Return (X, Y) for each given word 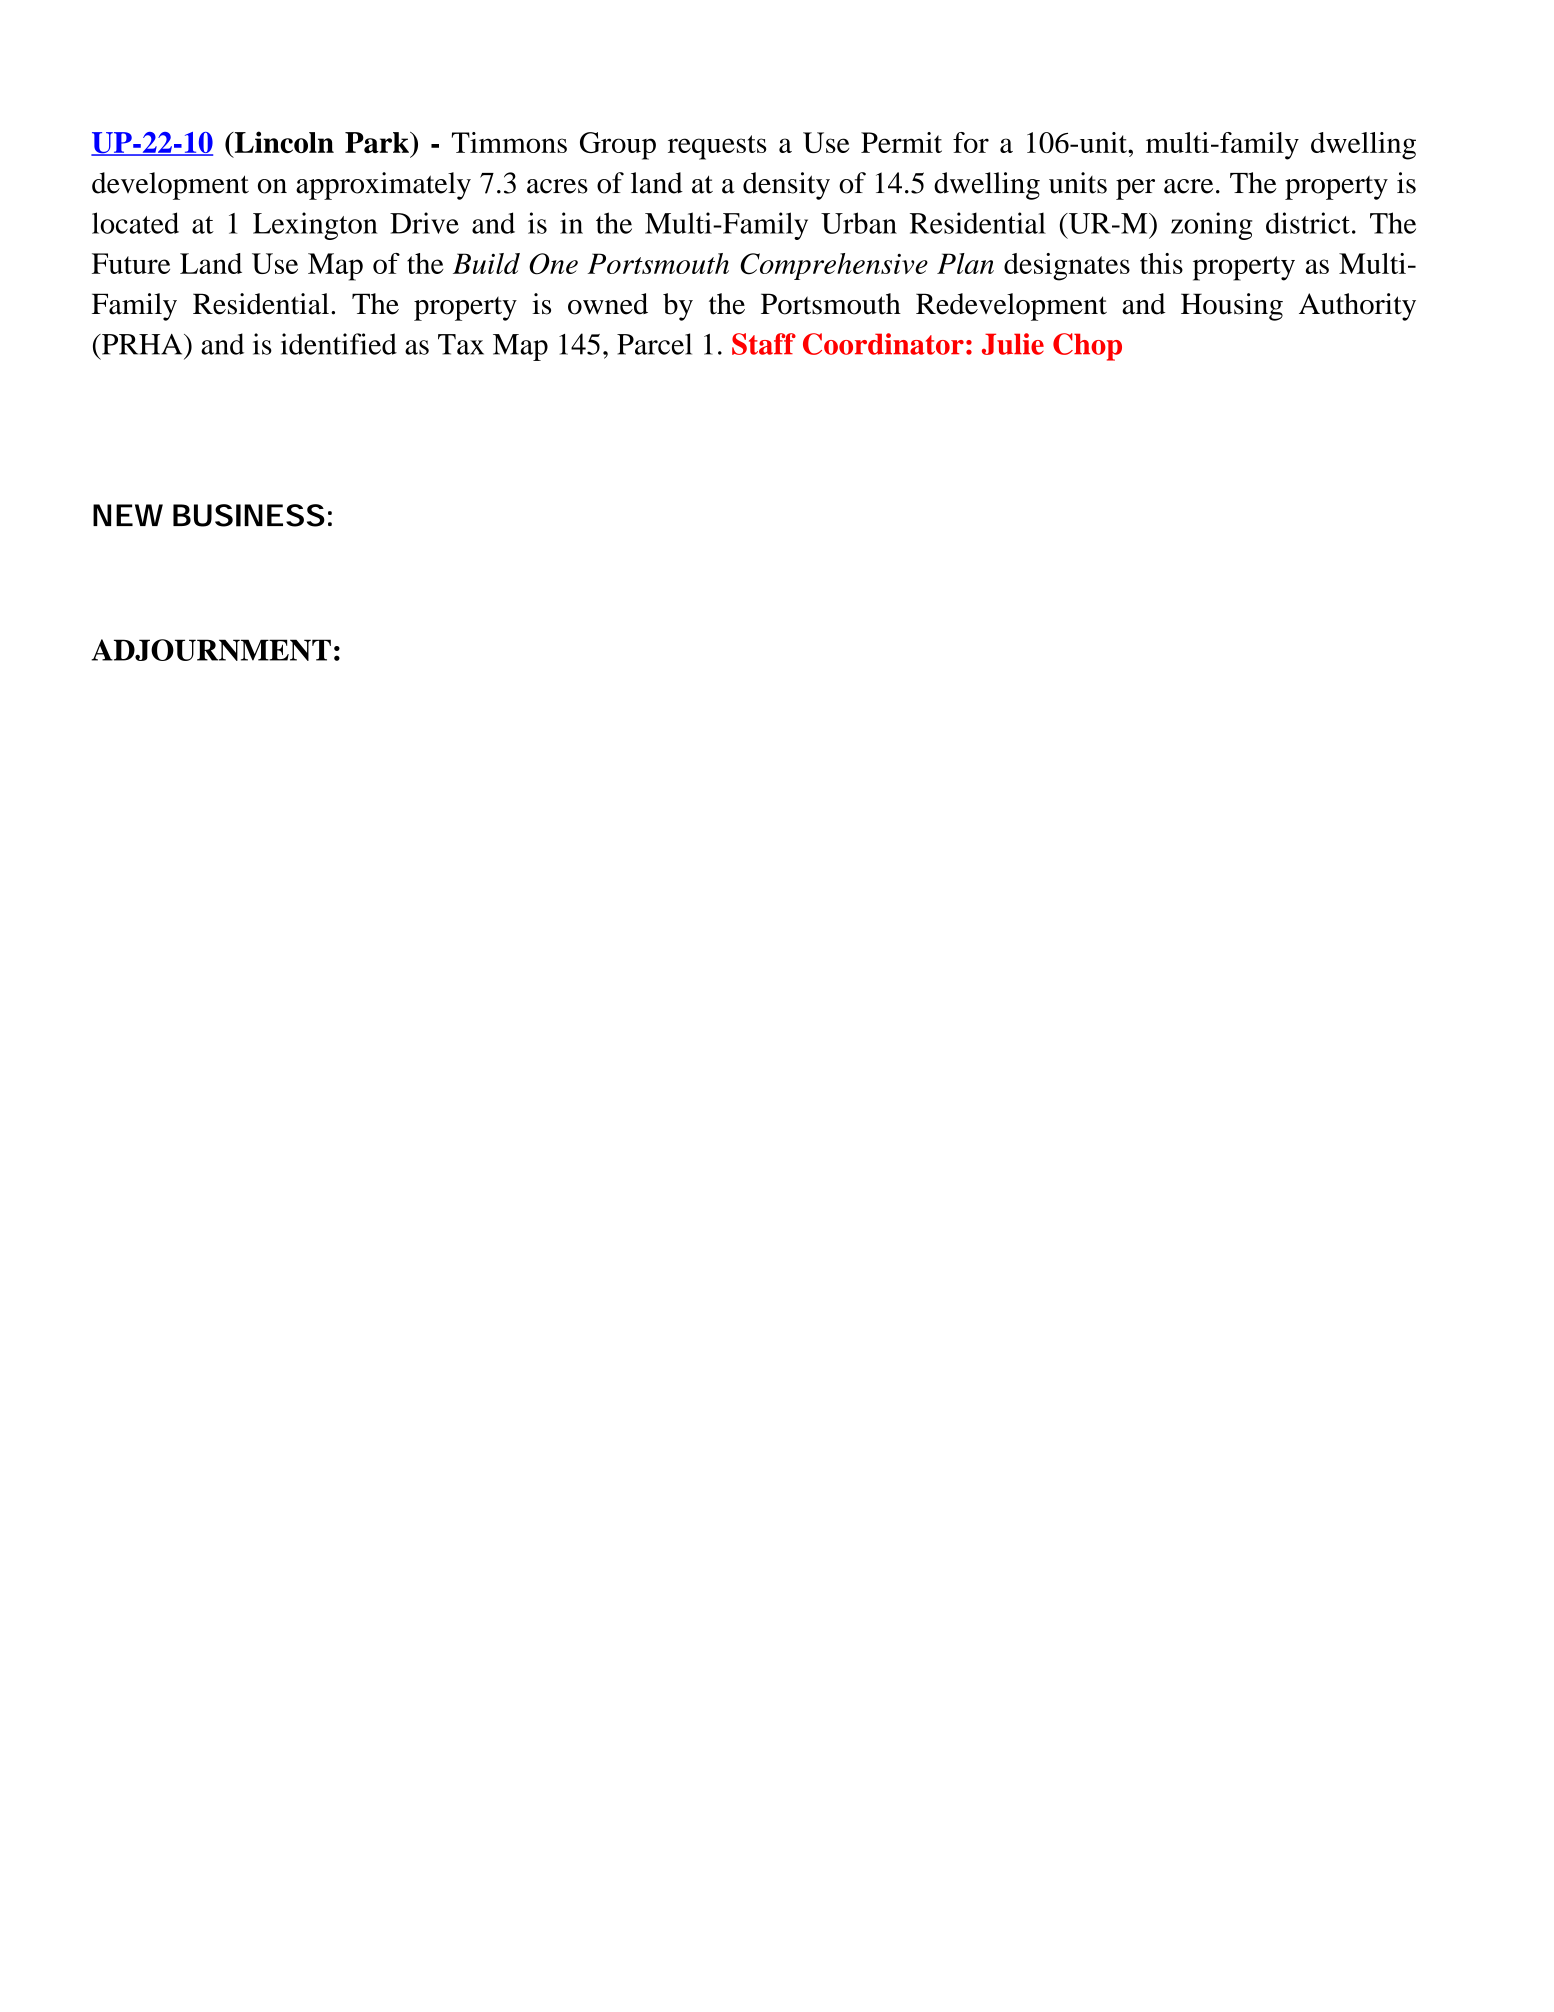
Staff (764, 344)
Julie (1013, 344)
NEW (128, 515)
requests (717, 147)
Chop (1087, 347)
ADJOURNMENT (211, 650)
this (1161, 263)
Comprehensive (834, 266)
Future (131, 263)
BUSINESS (249, 515)
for (971, 142)
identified (339, 344)
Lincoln (283, 142)
